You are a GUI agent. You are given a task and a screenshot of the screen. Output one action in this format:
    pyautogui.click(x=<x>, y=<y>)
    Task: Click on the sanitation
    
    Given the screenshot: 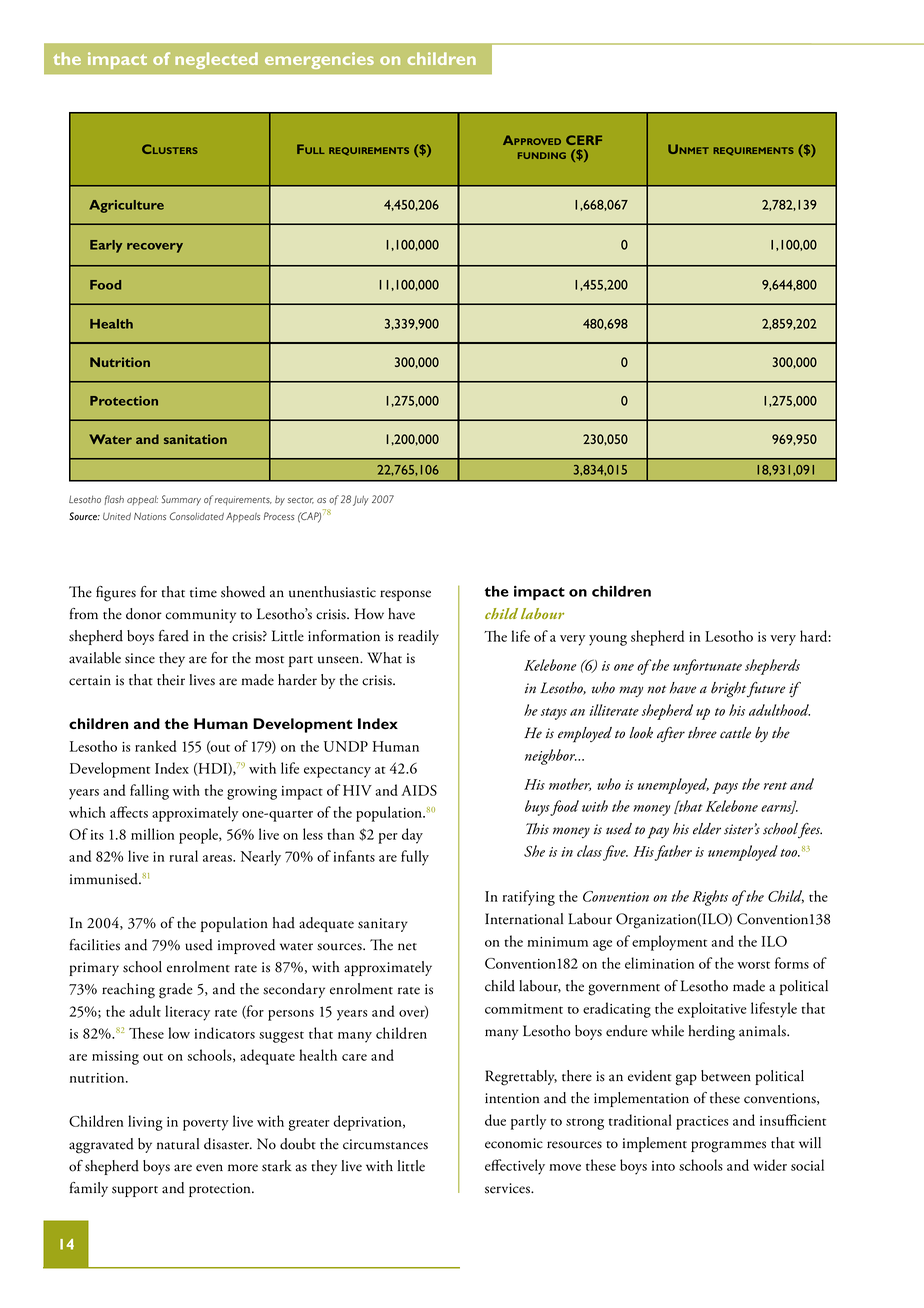 What is the action you would take?
    pyautogui.click(x=195, y=439)
